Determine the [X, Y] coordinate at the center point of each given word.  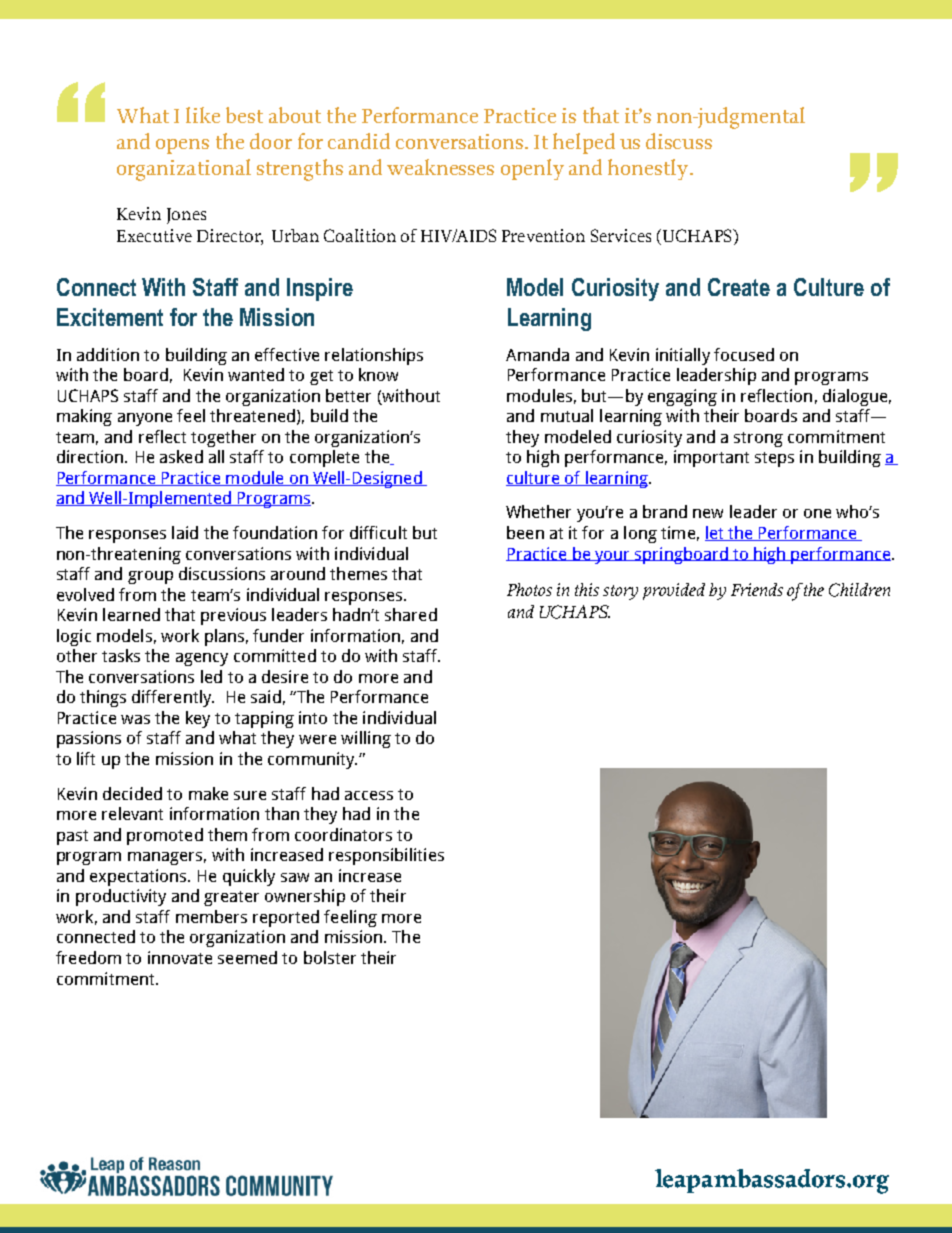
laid [185, 532]
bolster [330, 957]
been [525, 532]
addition [108, 354]
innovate [180, 957]
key [198, 719]
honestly [649, 169]
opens [182, 146]
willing [366, 739]
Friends [757, 589]
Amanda [537, 354]
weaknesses [440, 167]
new [708, 513]
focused [744, 354]
